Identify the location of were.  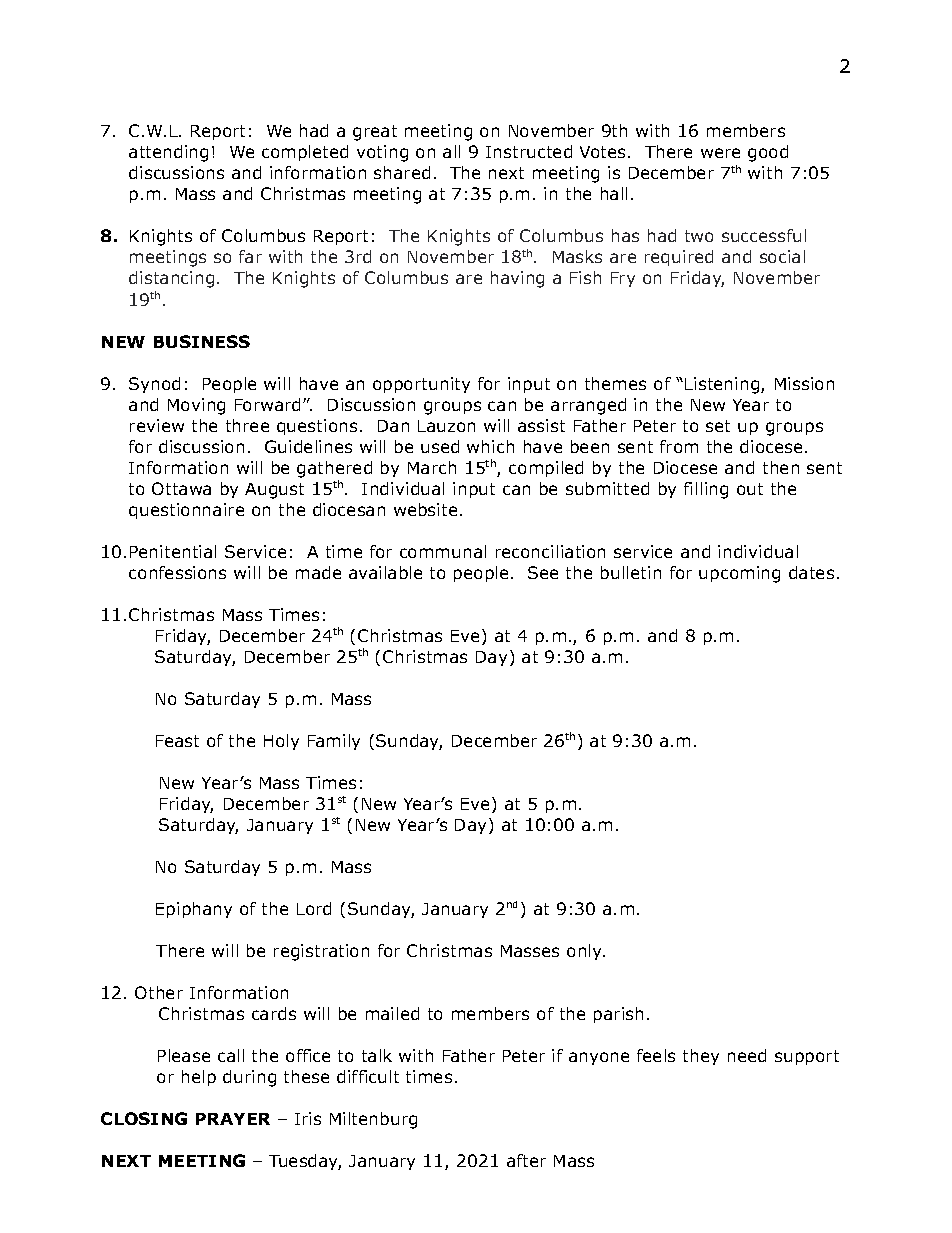
(720, 153).
